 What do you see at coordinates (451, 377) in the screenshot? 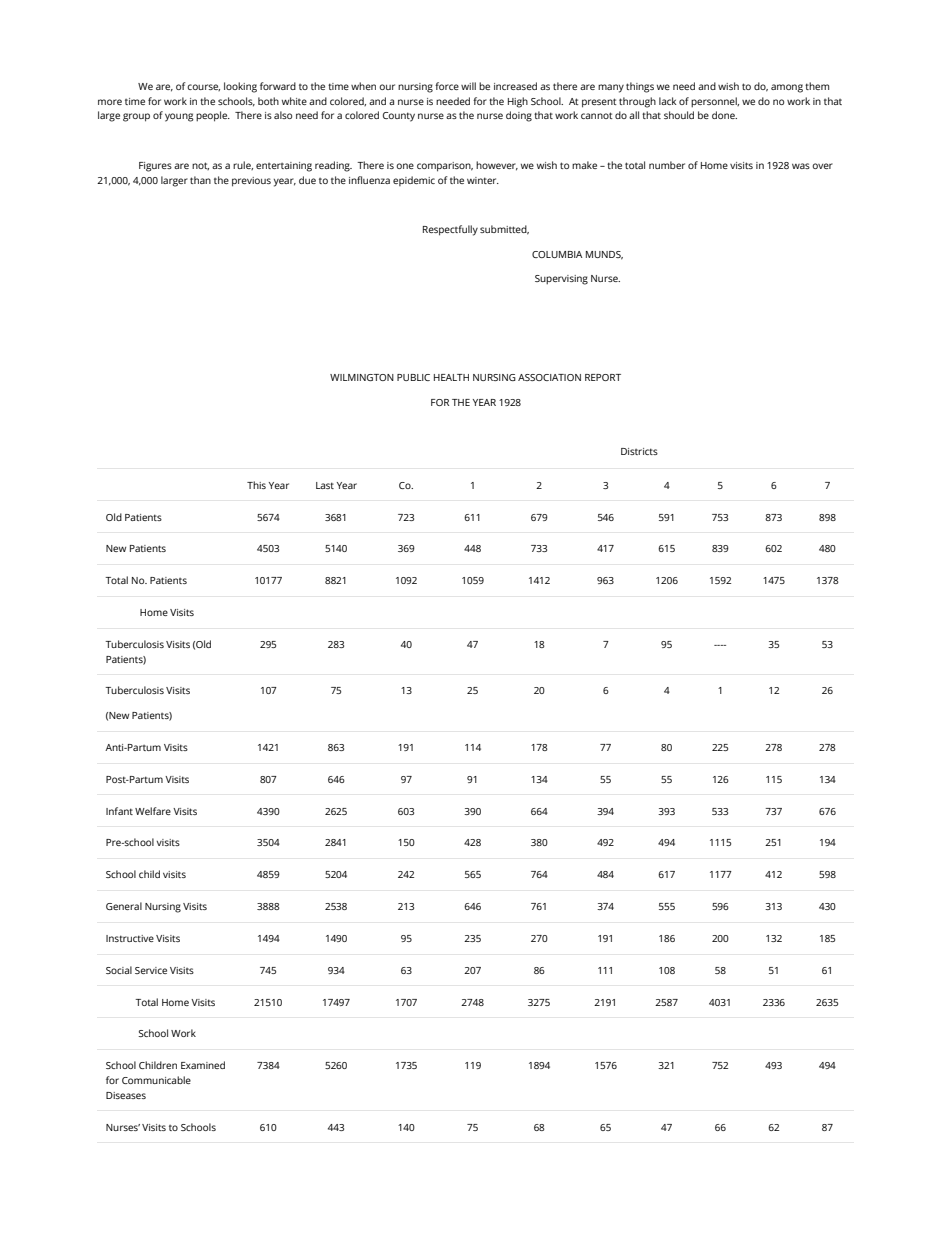
I see `HEALTH` at bounding box center [451, 377].
